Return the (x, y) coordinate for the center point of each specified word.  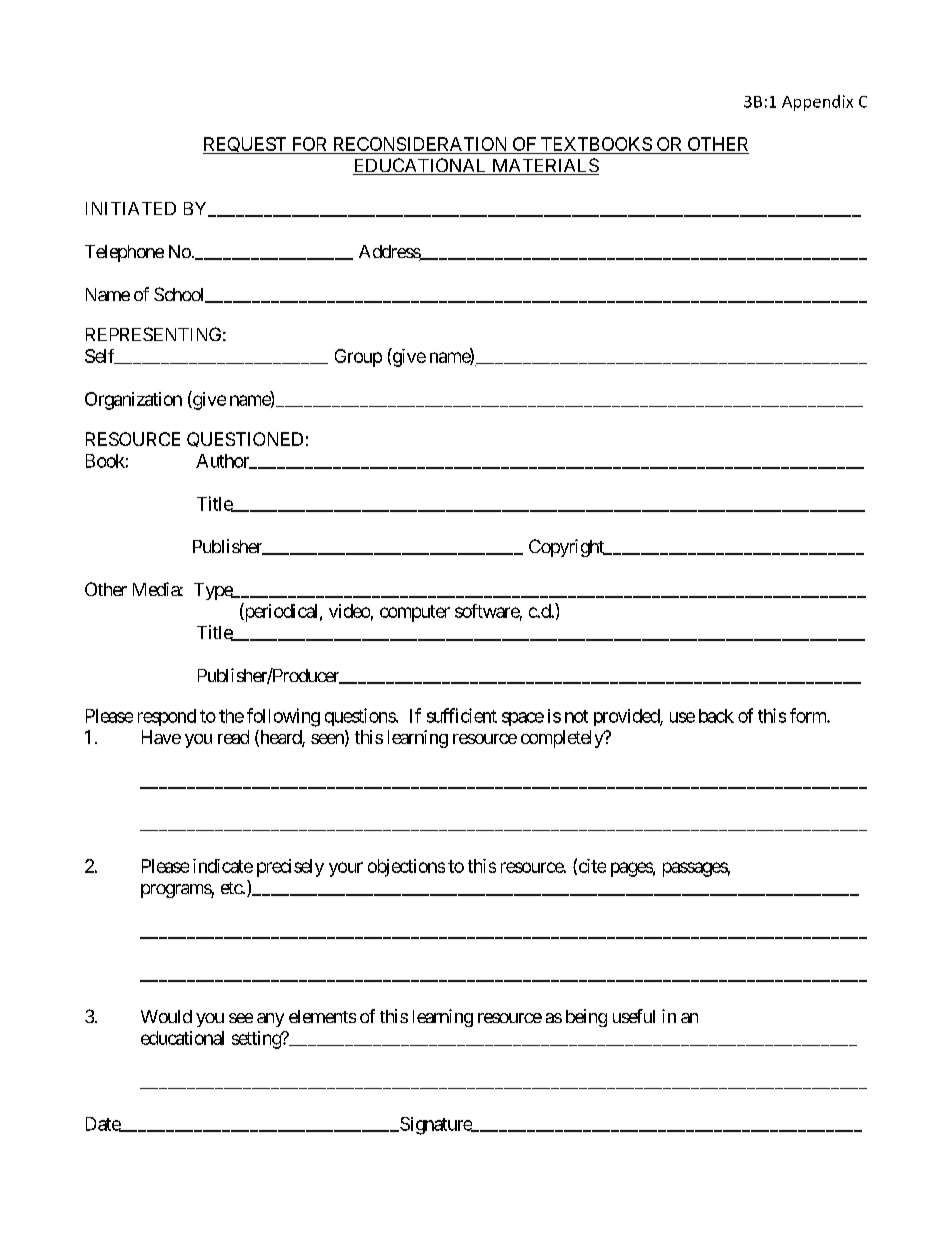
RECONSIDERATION (420, 144)
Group (358, 358)
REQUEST (246, 145)
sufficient (462, 715)
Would (166, 1016)
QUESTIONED (245, 439)
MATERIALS (544, 166)
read (233, 737)
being (586, 1018)
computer (415, 613)
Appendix (817, 103)
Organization (133, 401)
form (809, 715)
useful (634, 1016)
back (716, 716)
